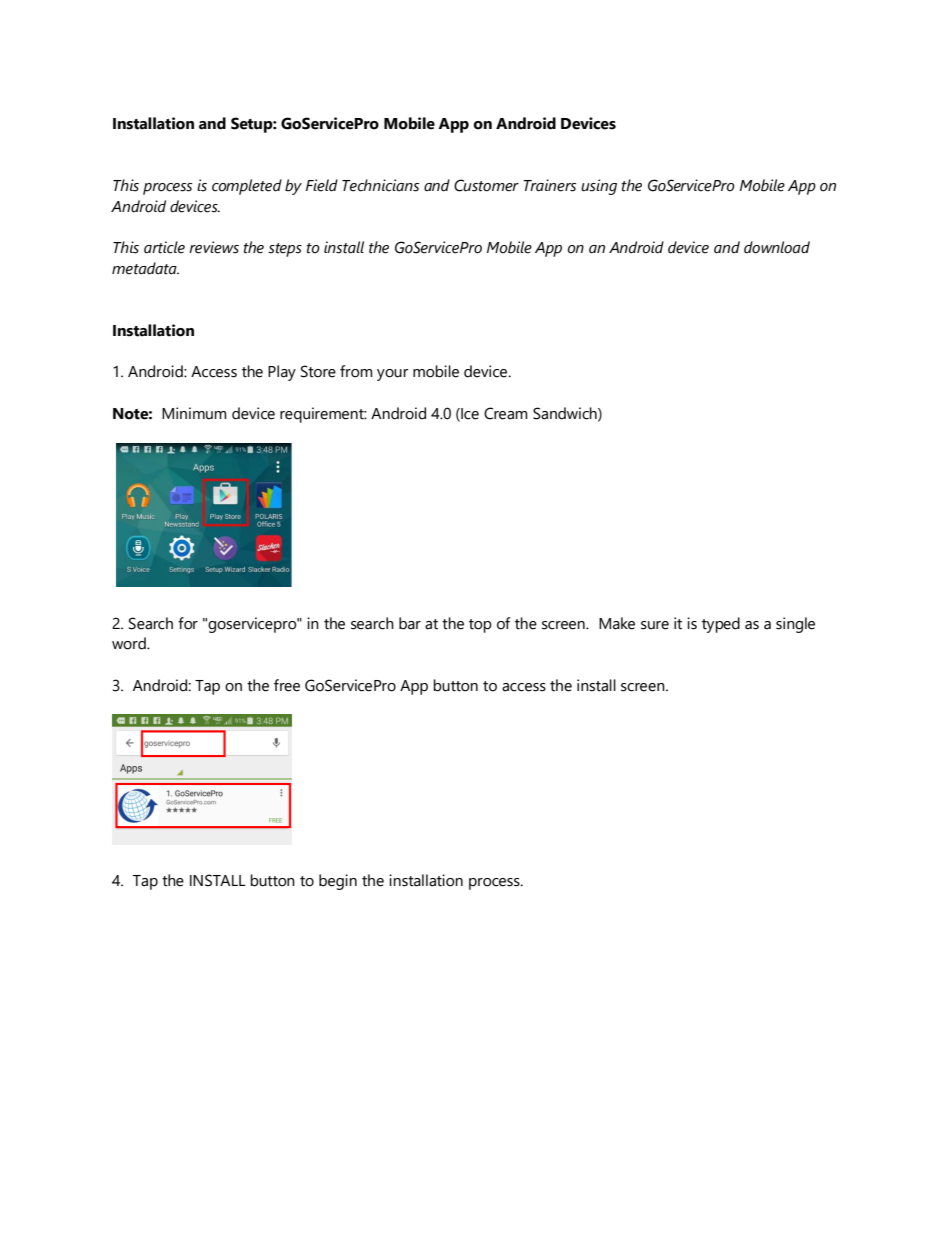 This screenshot has height=1233, width=952. Describe the element at coordinates (287, 685) in the screenshot. I see `free` at that location.
